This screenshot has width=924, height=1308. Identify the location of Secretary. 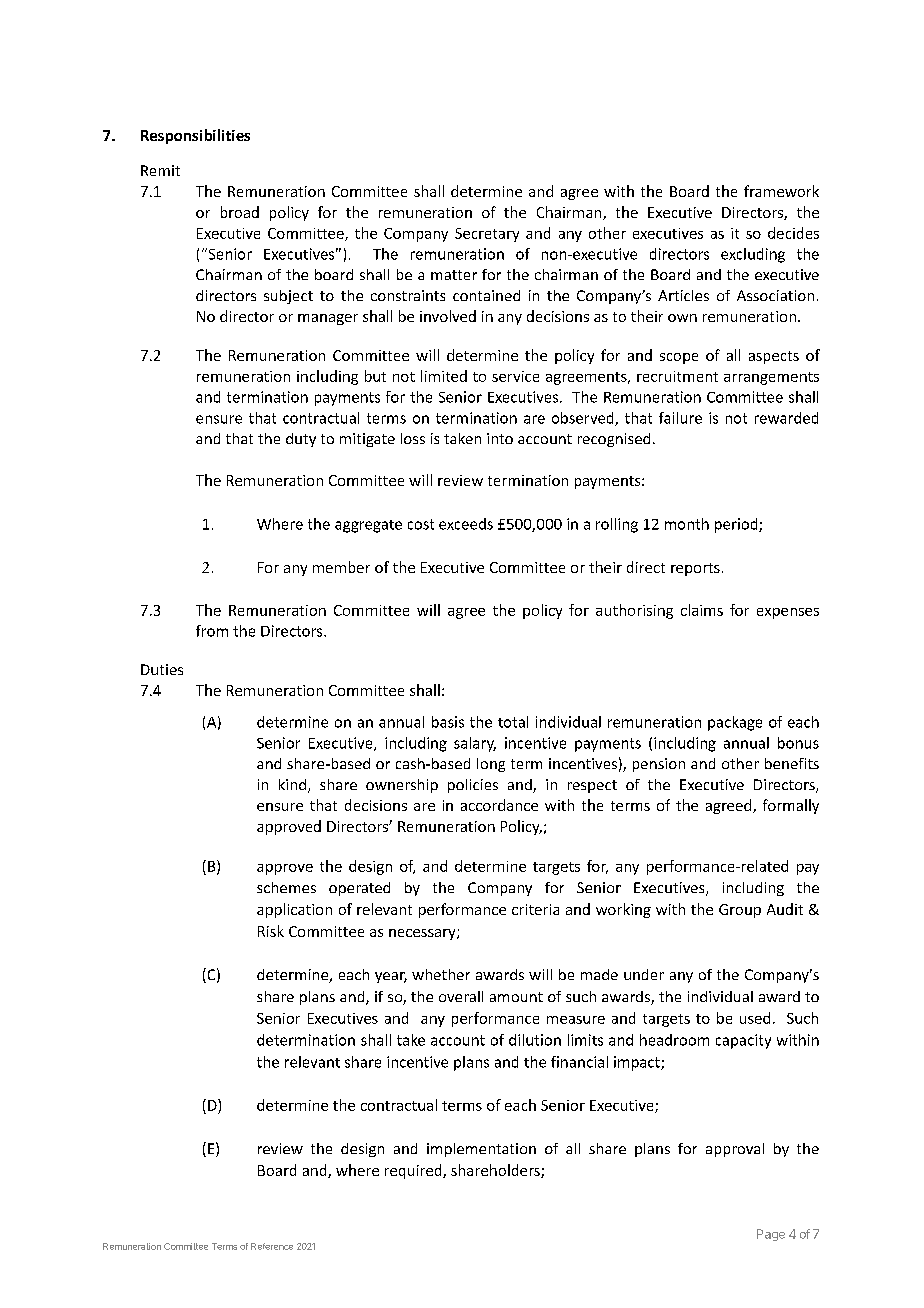
(487, 235).
